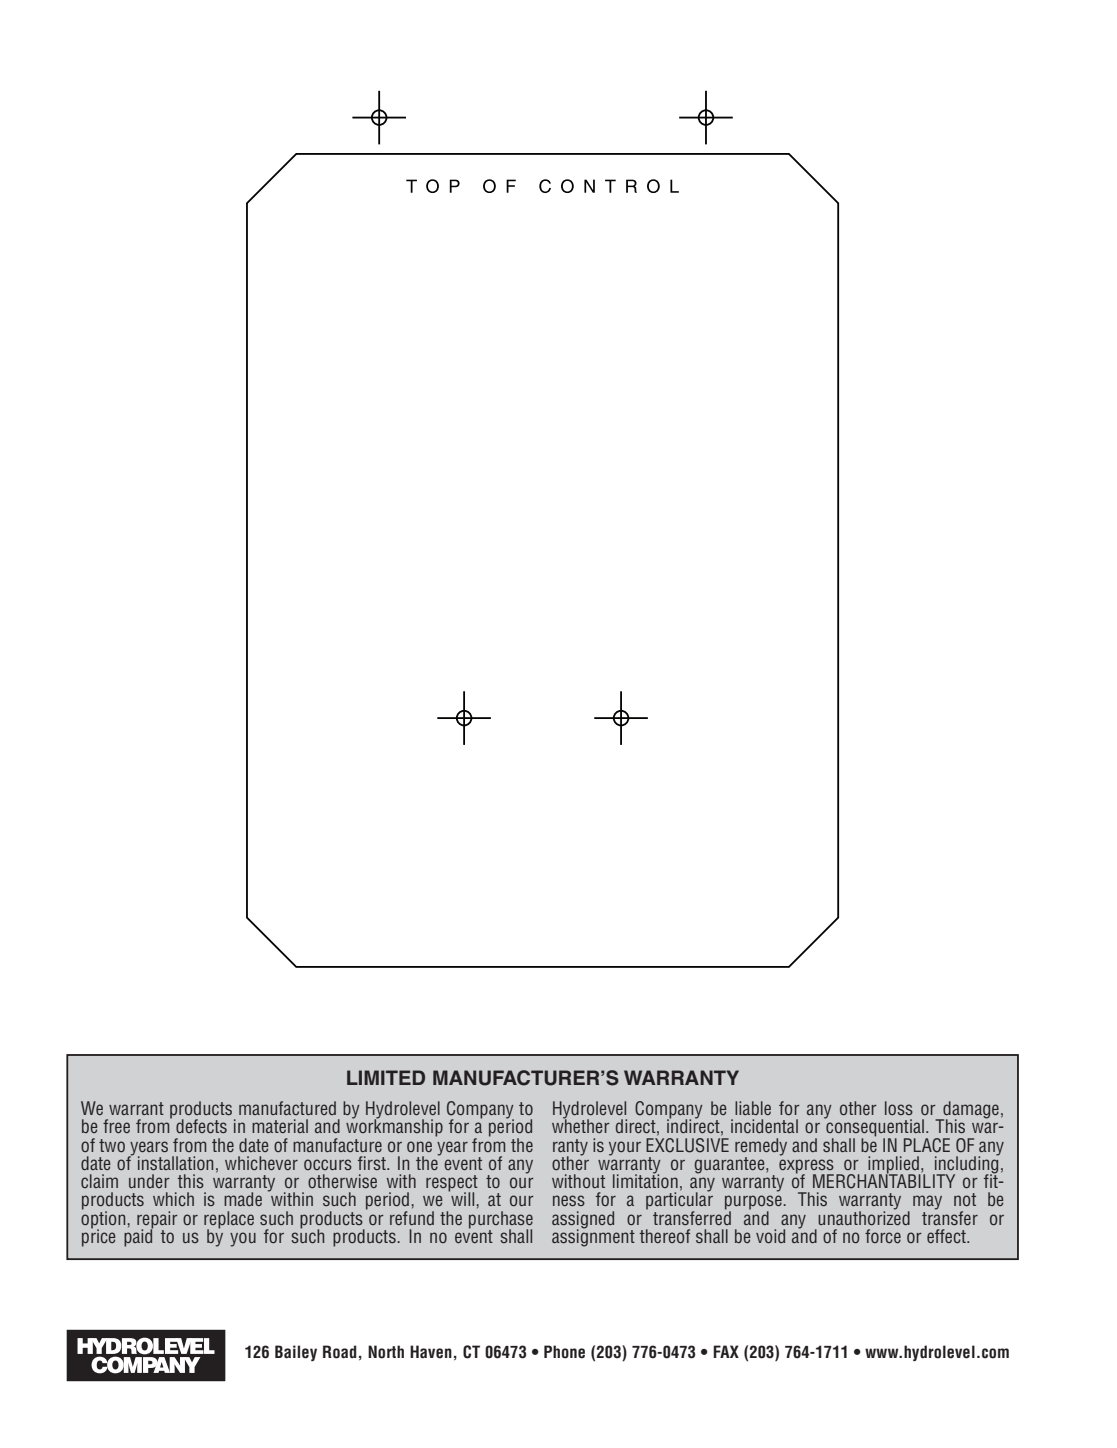  I want to click on implied, so click(894, 1166).
